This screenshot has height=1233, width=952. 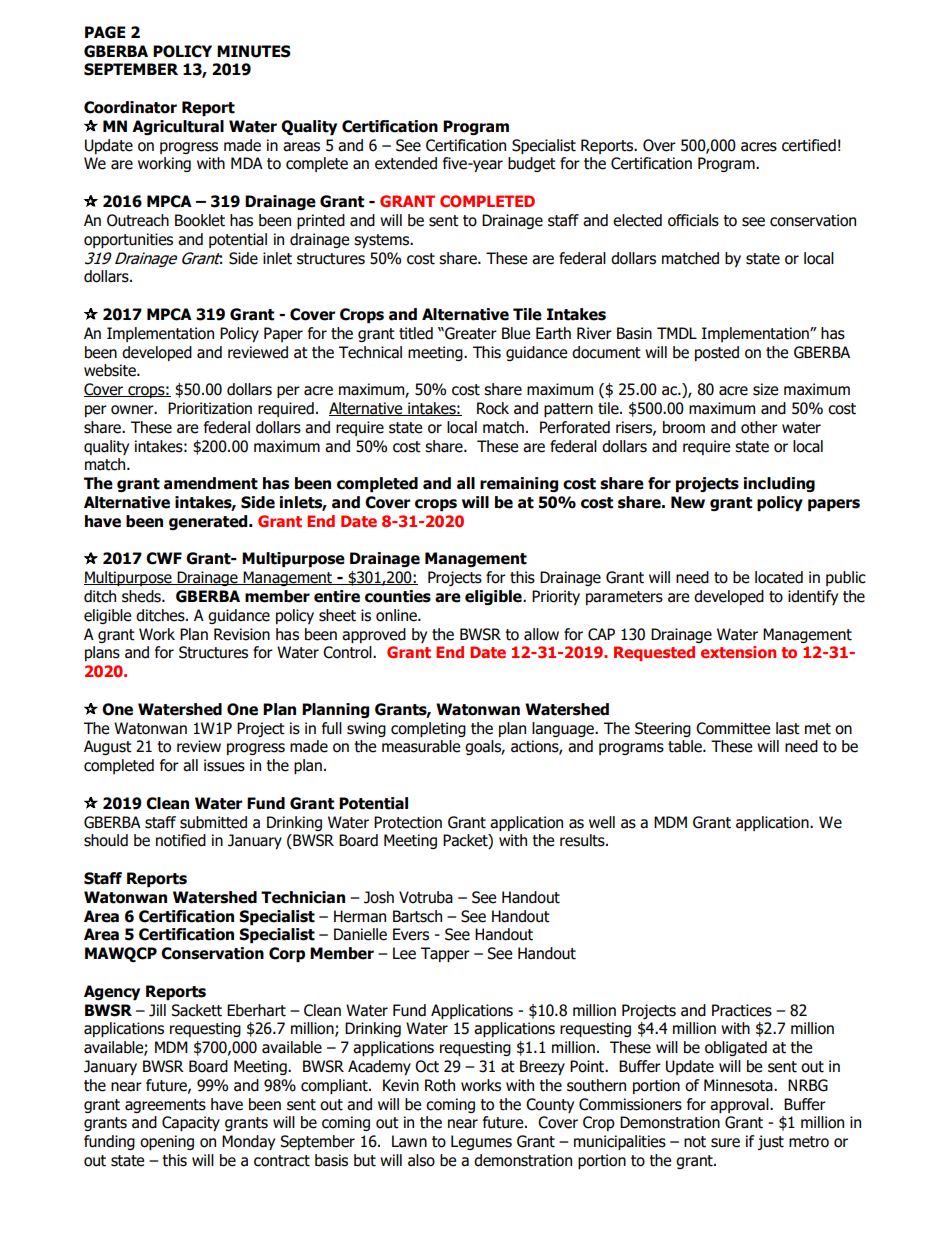 I want to click on certified, so click(x=809, y=145).
